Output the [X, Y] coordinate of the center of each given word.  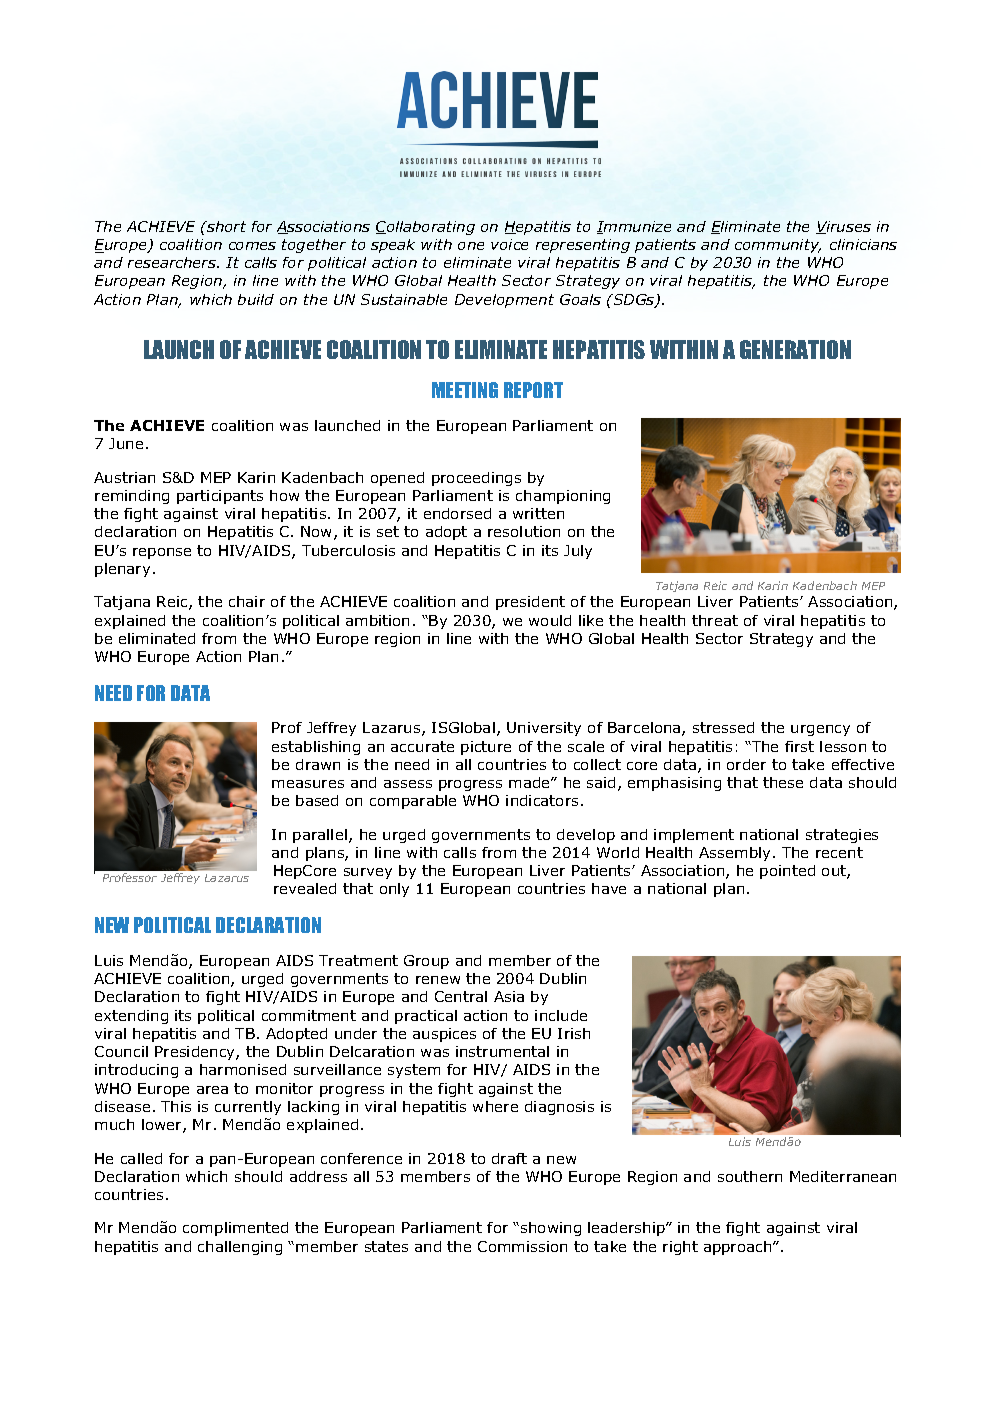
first [799, 746]
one [471, 246]
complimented [235, 1229]
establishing [316, 748]
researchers [173, 262]
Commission [522, 1246]
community [778, 246]
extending [131, 1017]
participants [220, 497]
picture [486, 748]
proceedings [476, 479]
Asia [509, 996]
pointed [787, 872]
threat [715, 620]
